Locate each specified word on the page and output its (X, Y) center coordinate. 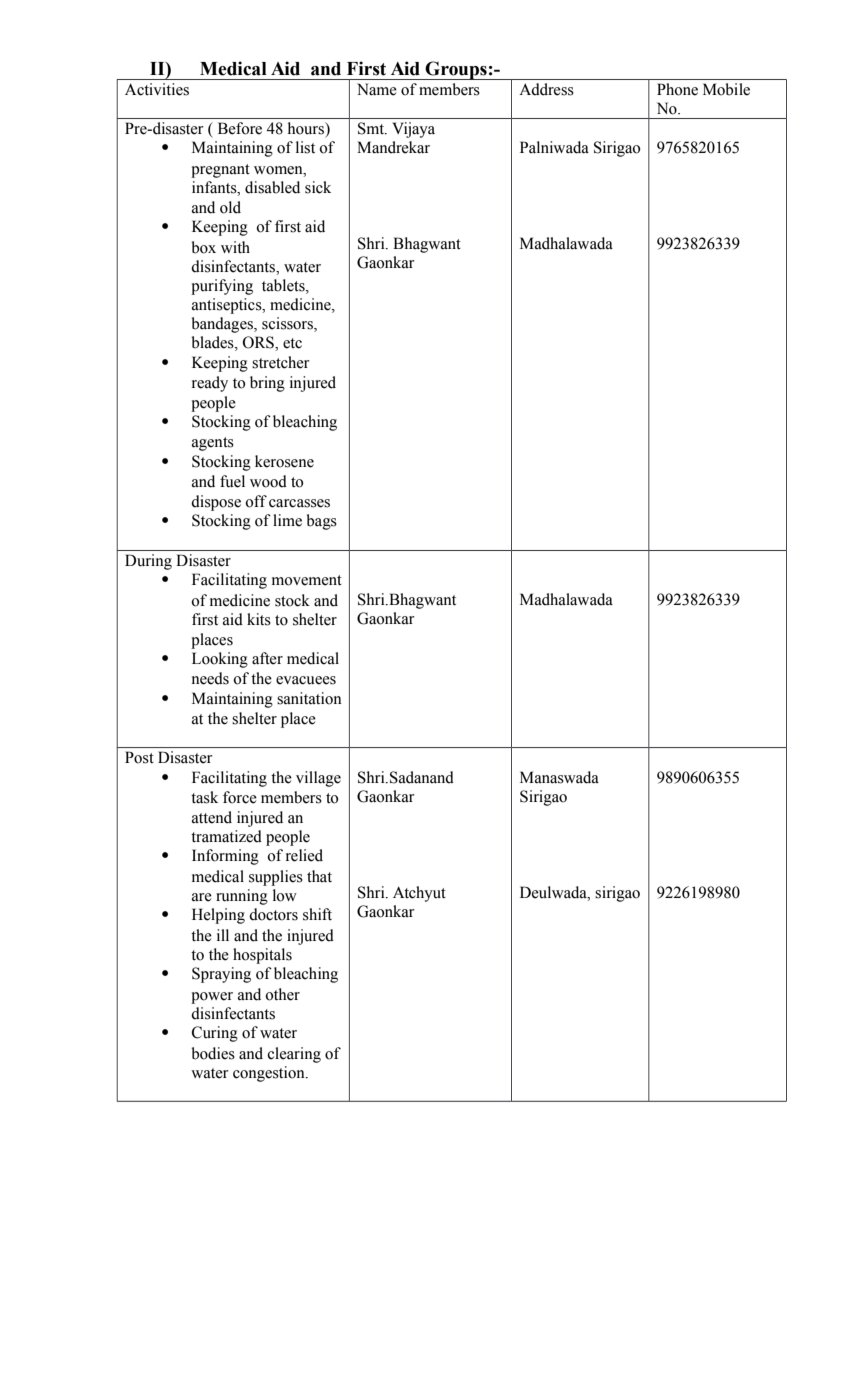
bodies (213, 1053)
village (318, 779)
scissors (288, 324)
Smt (372, 128)
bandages (223, 325)
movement (307, 580)
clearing (294, 1055)
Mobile (726, 89)
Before (240, 128)
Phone (677, 89)
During (148, 562)
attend (212, 817)
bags (321, 522)
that (319, 876)
